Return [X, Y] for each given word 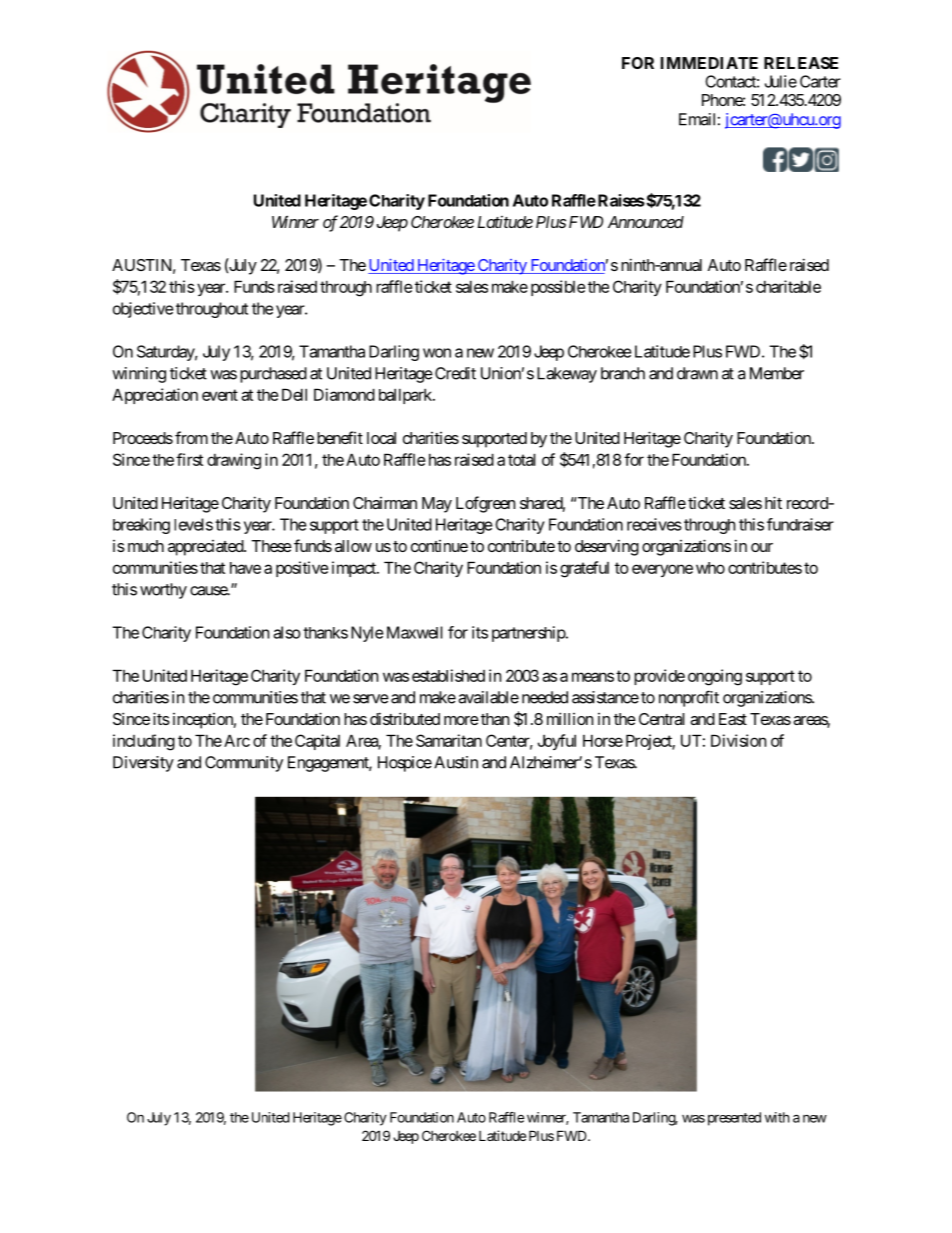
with [777, 1117]
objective [143, 310]
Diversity [143, 764]
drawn [697, 373]
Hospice [405, 764]
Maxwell [415, 632]
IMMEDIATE [709, 63]
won [437, 353]
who [710, 568]
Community [244, 764]
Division [738, 740]
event [220, 395]
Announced [646, 222]
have [245, 568]
